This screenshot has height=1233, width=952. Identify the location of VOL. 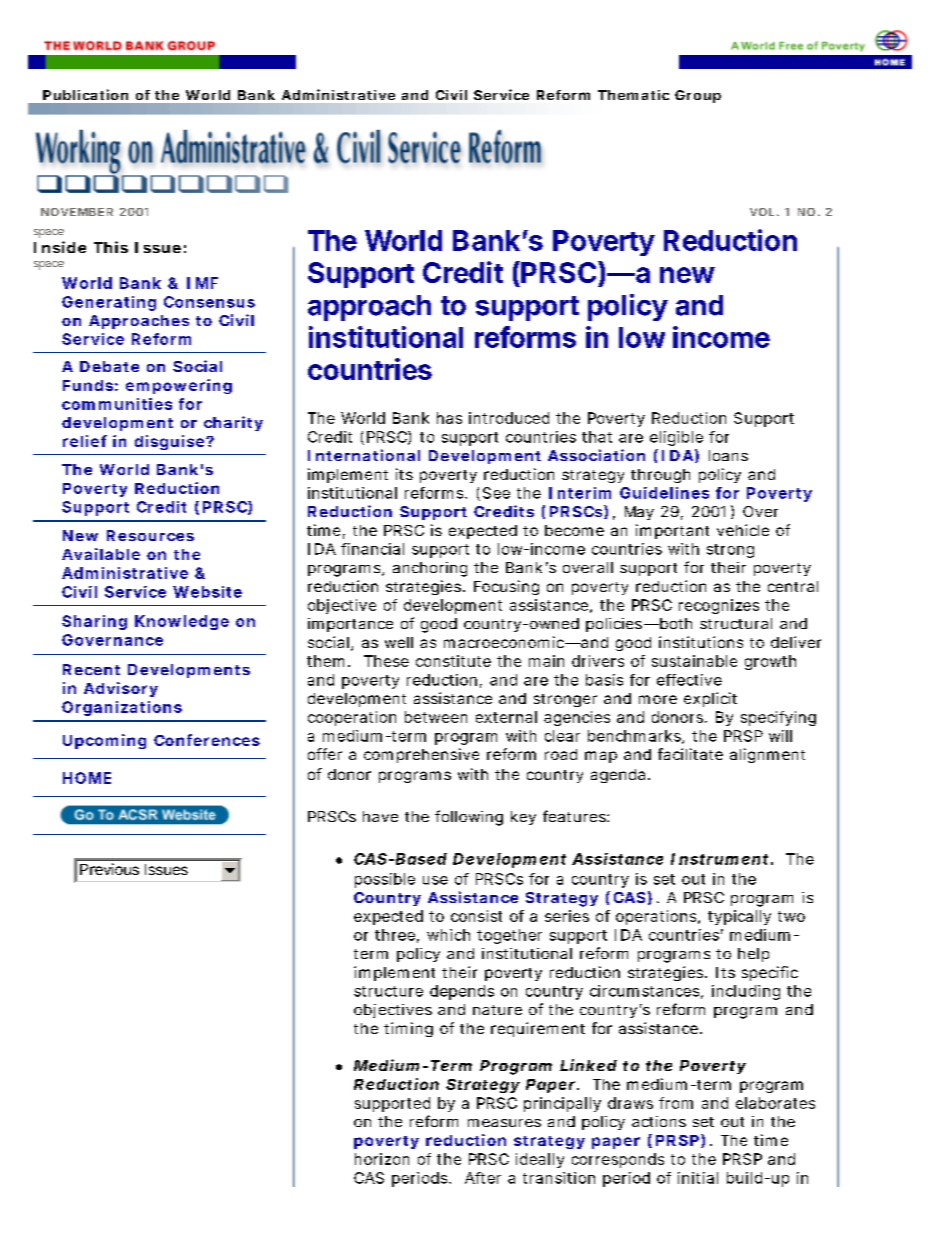
(764, 212).
